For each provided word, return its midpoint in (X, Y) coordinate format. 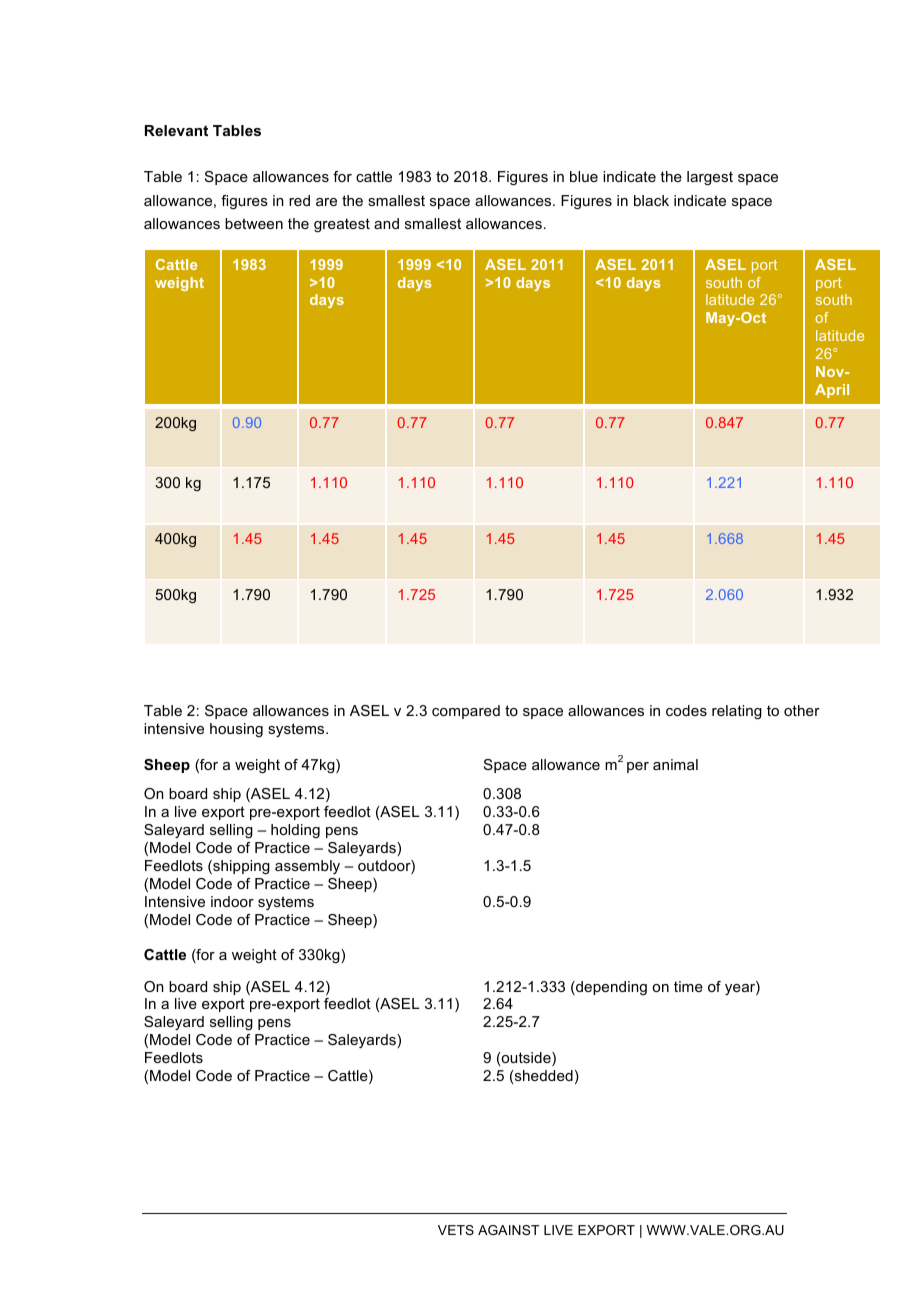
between (254, 223)
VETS (456, 1230)
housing (236, 730)
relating (737, 712)
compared (466, 712)
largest (710, 178)
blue (584, 176)
